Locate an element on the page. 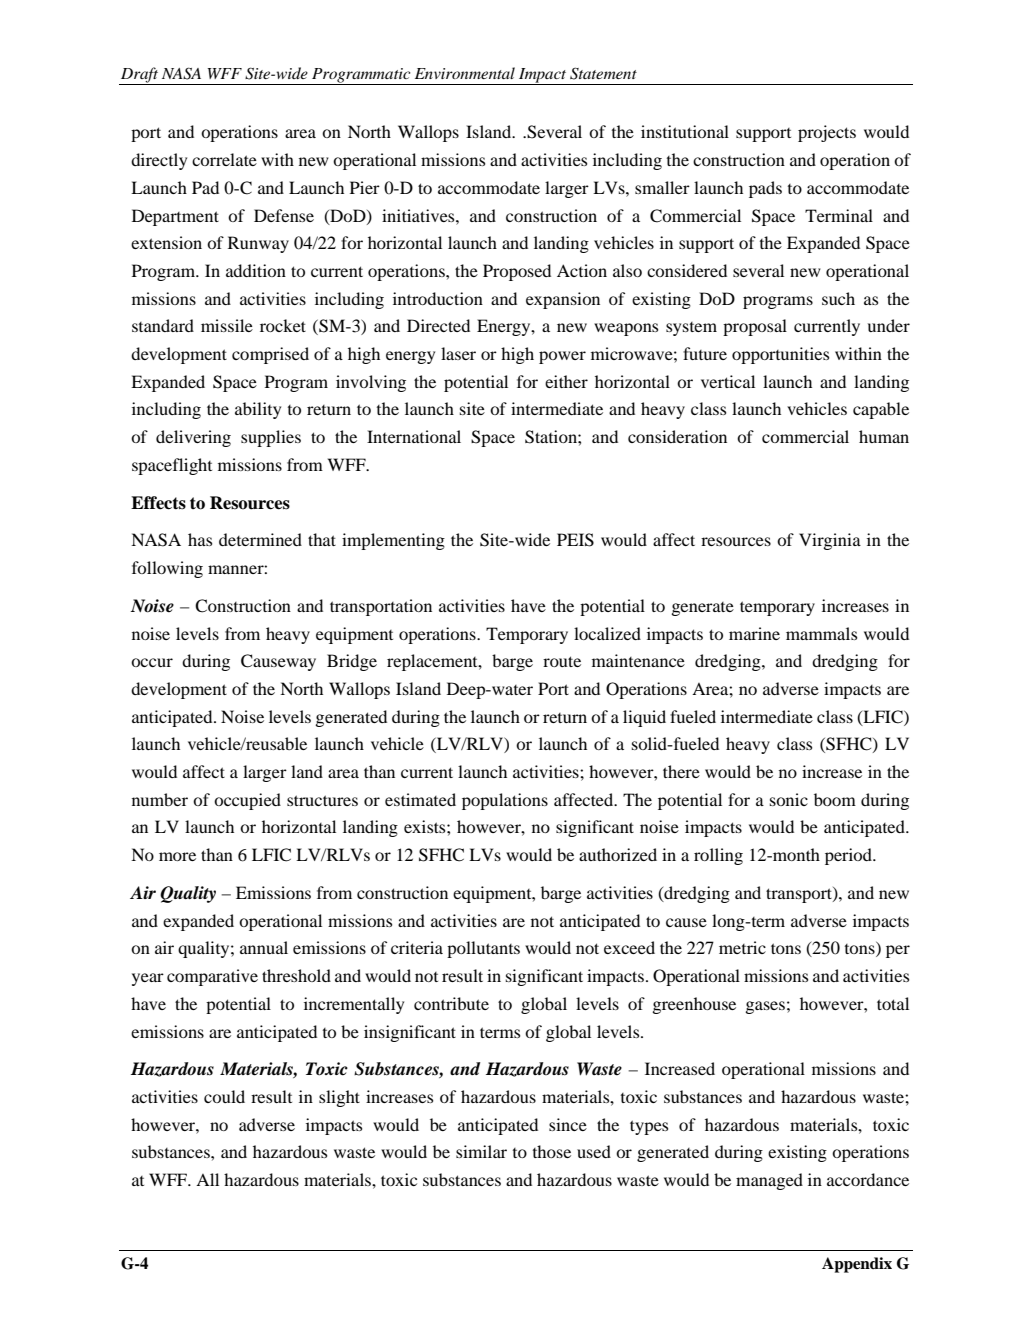 The height and width of the image is (1334, 1031). could is located at coordinates (224, 1096).
